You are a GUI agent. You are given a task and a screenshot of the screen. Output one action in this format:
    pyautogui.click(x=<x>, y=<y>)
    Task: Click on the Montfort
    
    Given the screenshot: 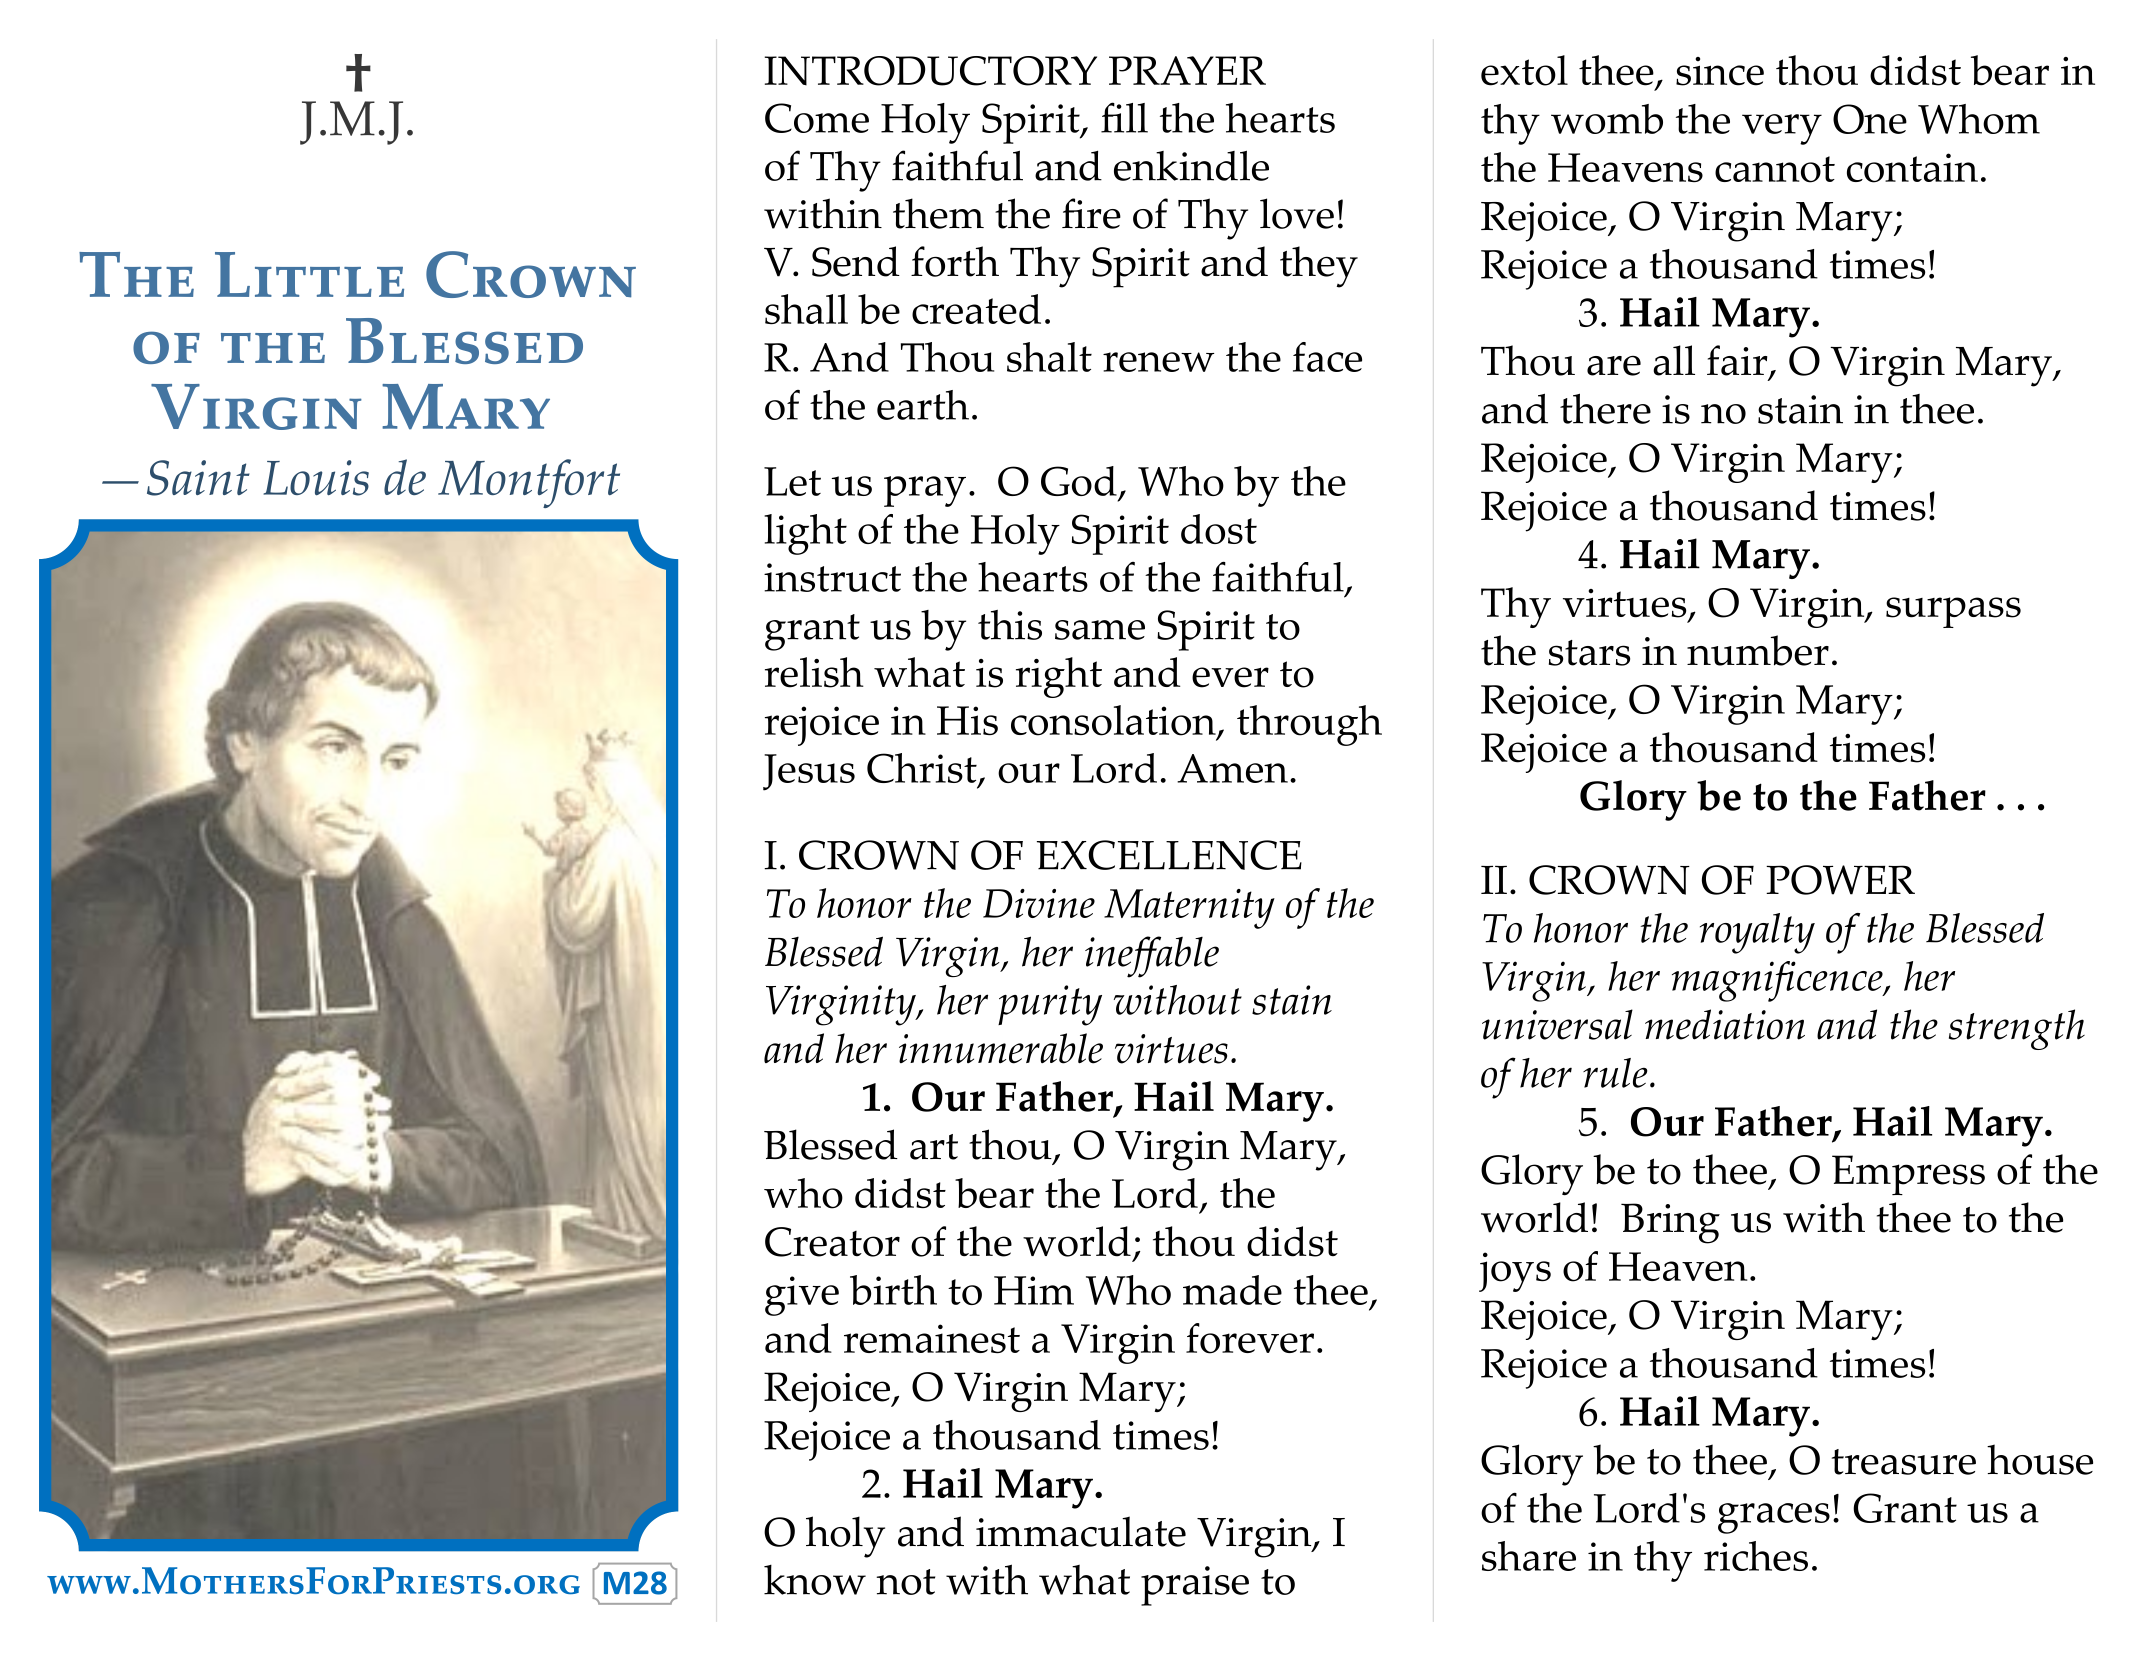 What is the action you would take?
    pyautogui.click(x=529, y=483)
